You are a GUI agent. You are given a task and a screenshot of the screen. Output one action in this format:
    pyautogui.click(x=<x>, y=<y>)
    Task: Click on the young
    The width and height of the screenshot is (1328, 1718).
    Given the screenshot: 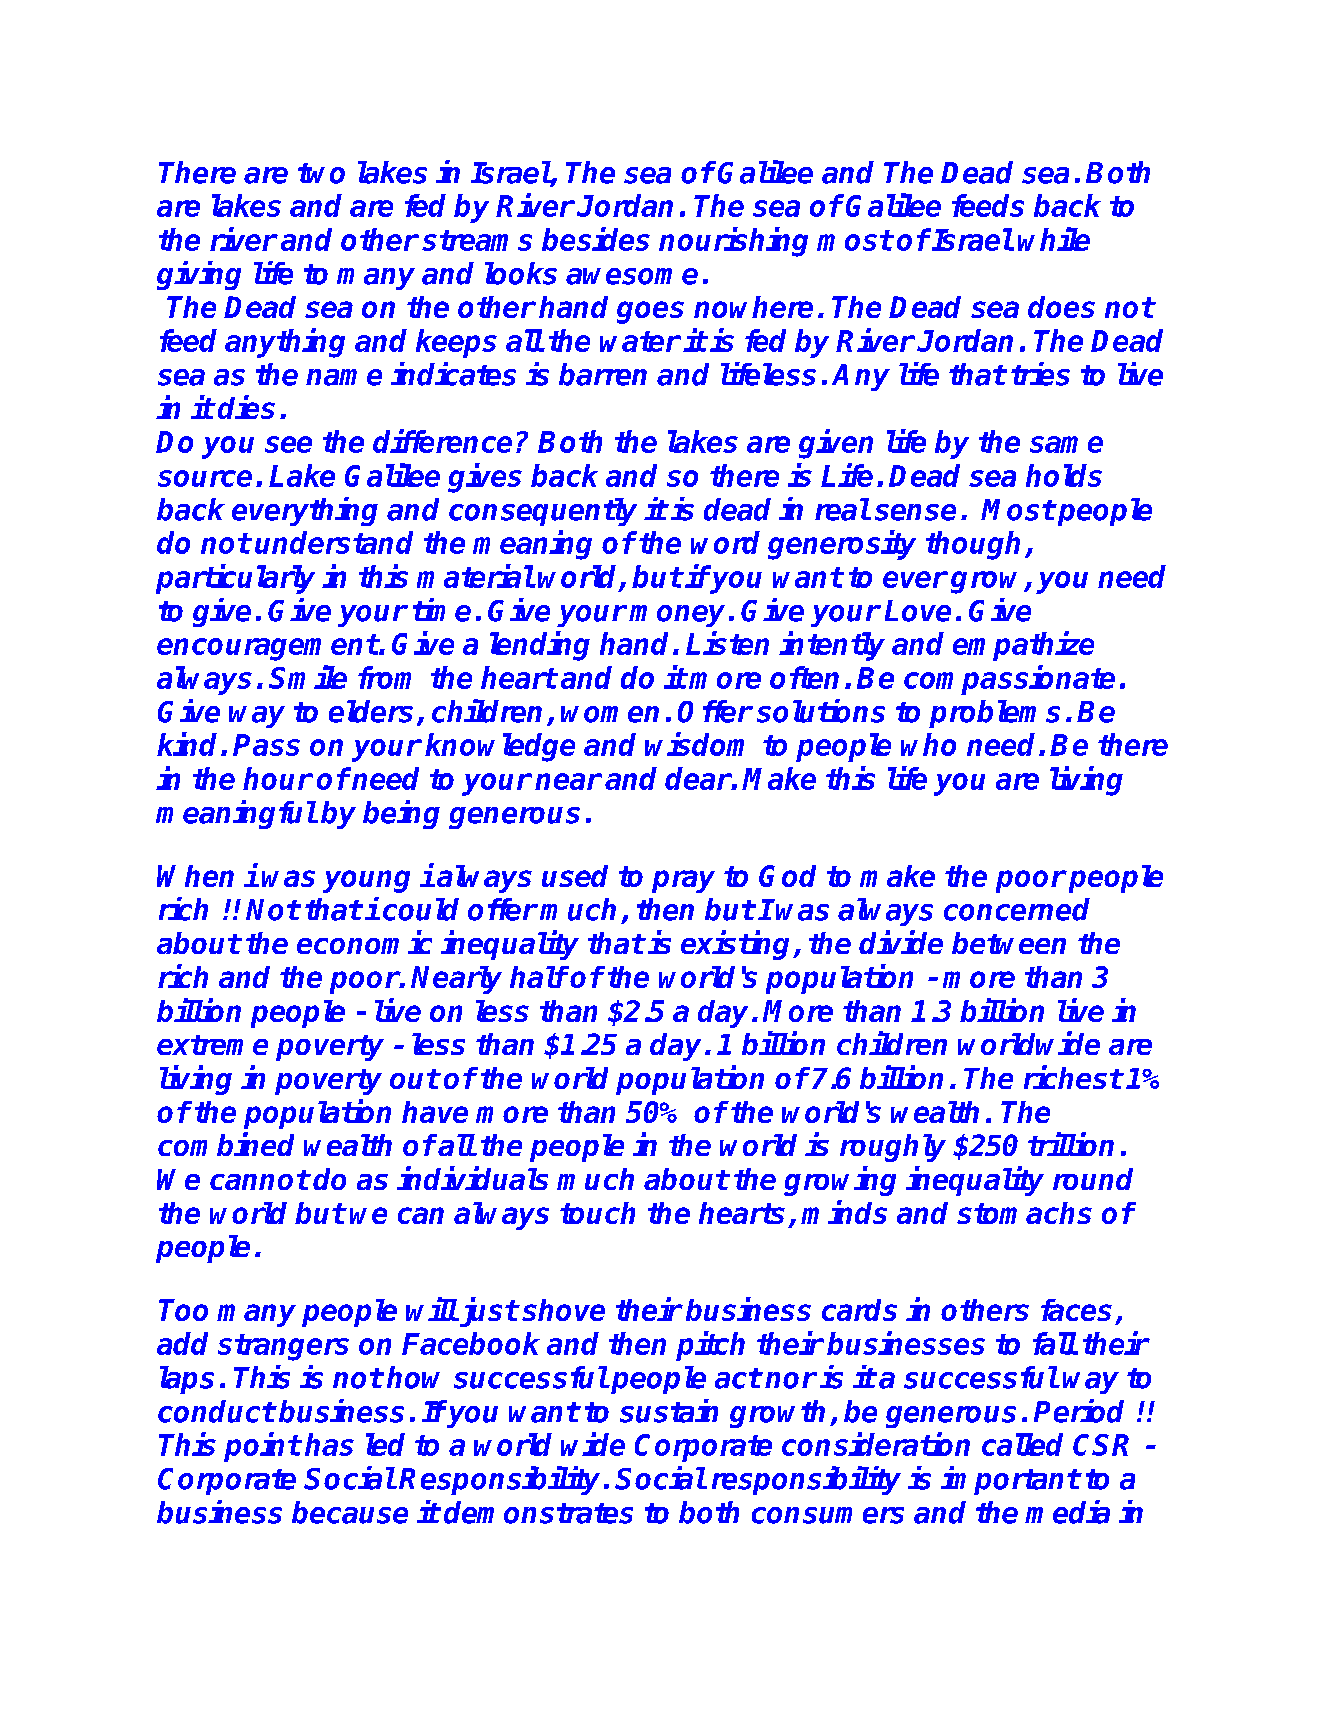 What is the action you would take?
    pyautogui.click(x=366, y=881)
